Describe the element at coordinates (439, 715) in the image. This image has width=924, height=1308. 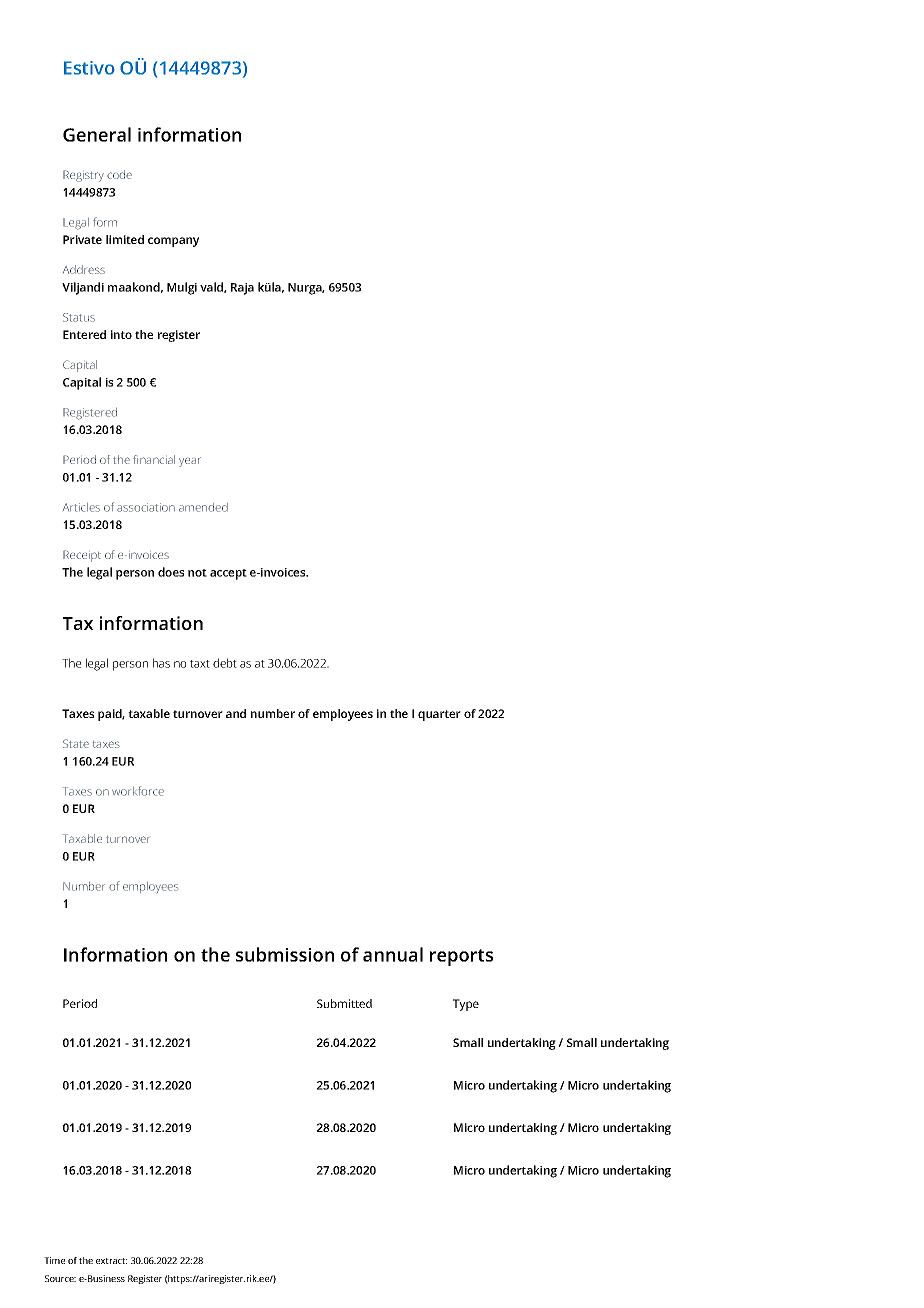
I see `quarter` at that location.
